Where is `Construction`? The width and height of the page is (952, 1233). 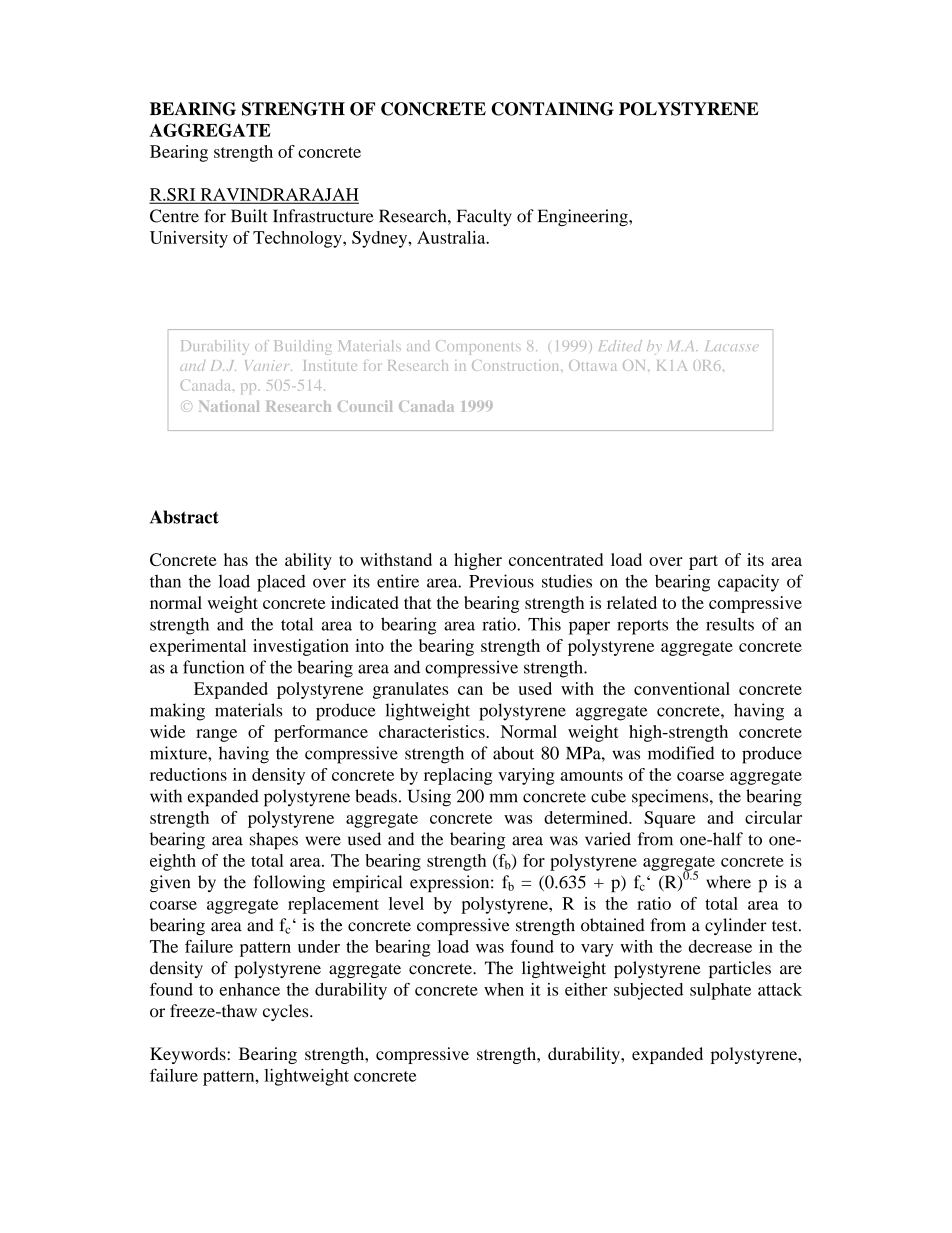
Construction is located at coordinates (517, 365).
